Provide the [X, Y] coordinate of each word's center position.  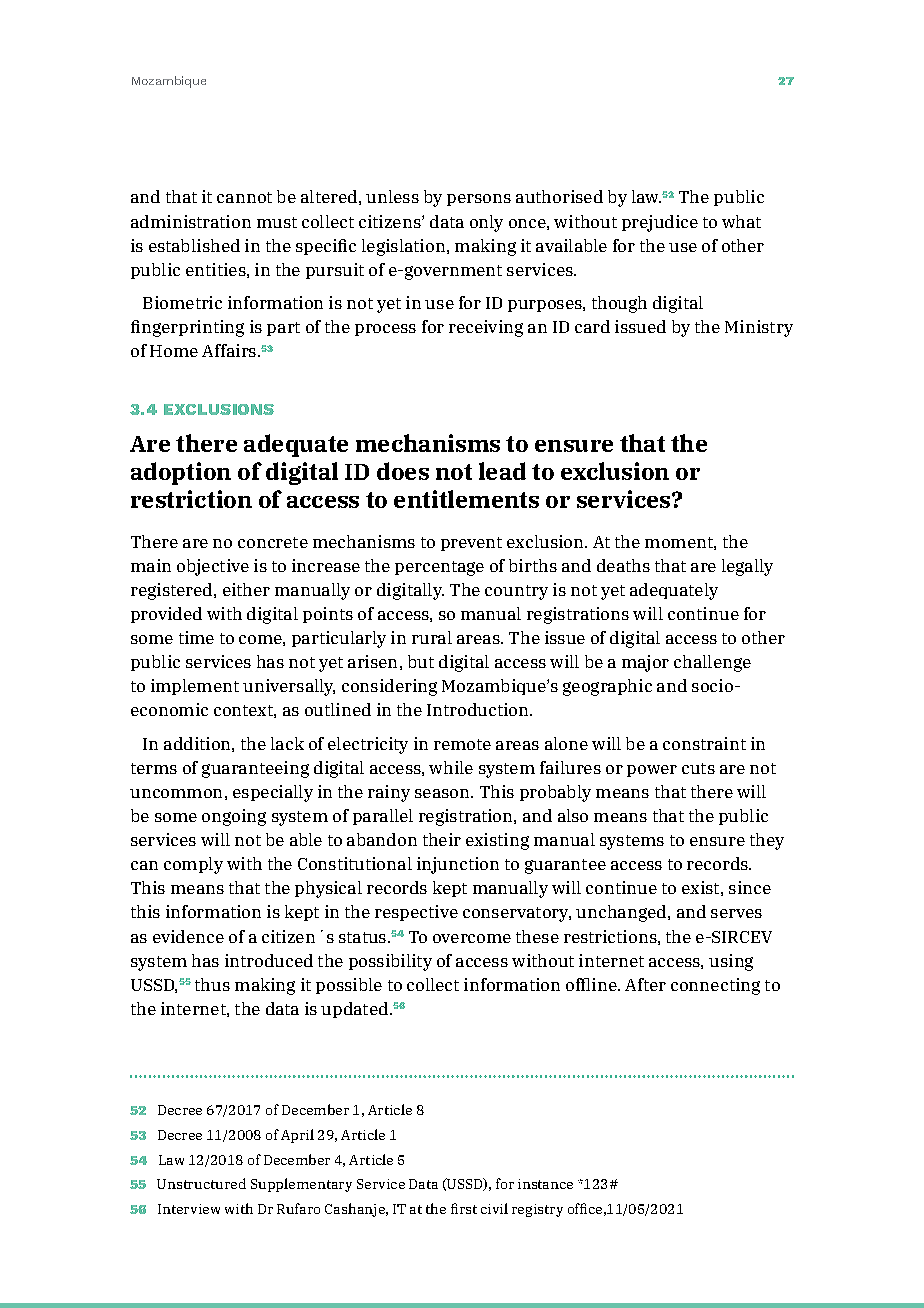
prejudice [660, 223]
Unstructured [201, 1183]
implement [195, 687]
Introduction [479, 709]
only [486, 223]
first [464, 1208]
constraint [704, 743]
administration [191, 221]
